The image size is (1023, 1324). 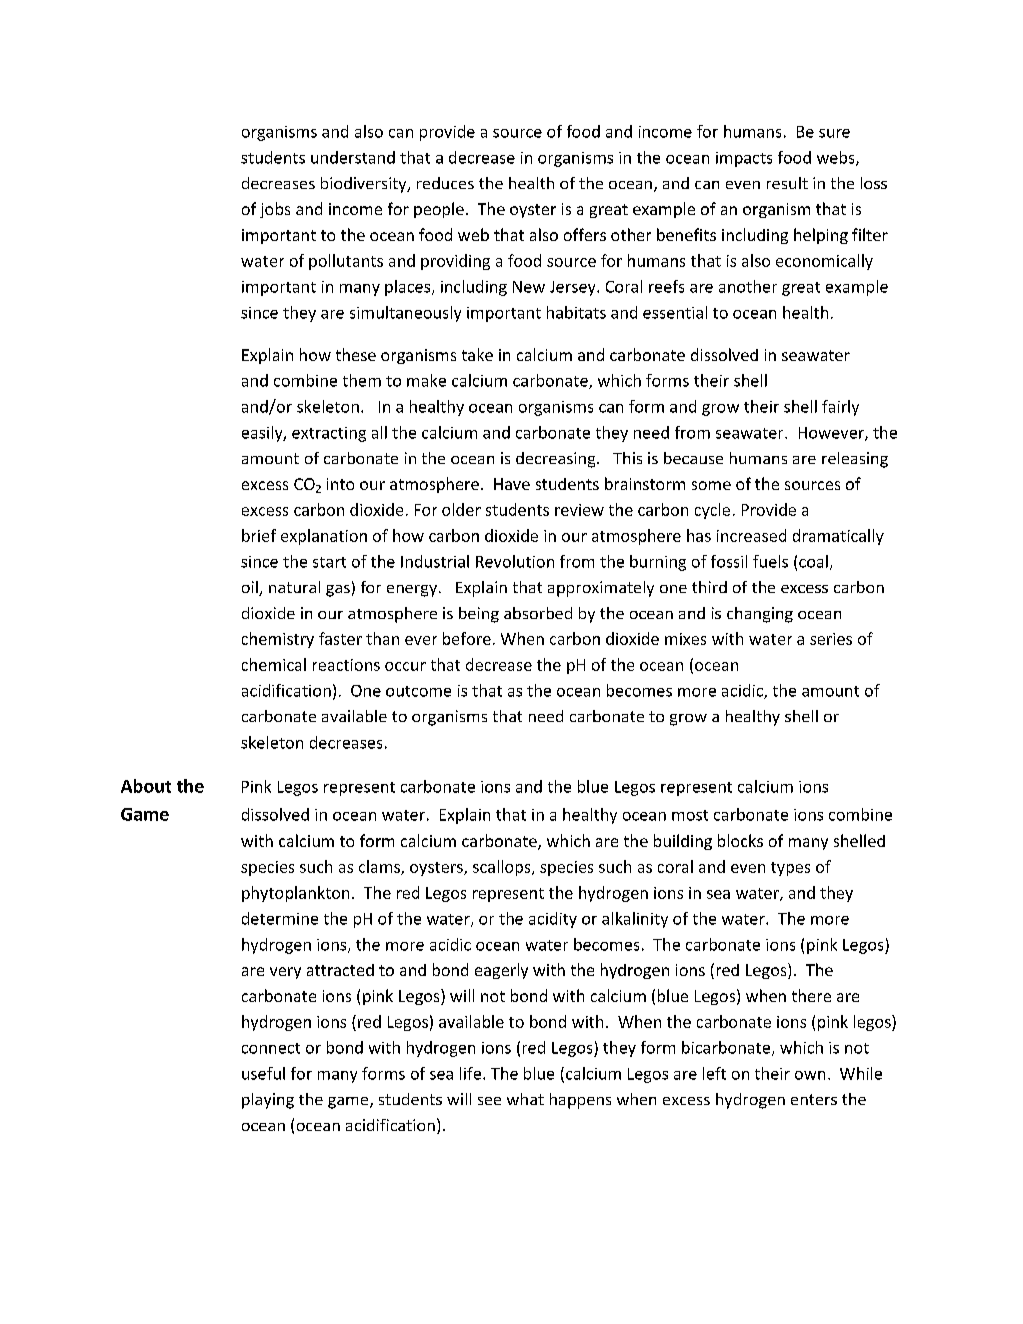 What do you see at coordinates (329, 434) in the document?
I see `extracting` at bounding box center [329, 434].
